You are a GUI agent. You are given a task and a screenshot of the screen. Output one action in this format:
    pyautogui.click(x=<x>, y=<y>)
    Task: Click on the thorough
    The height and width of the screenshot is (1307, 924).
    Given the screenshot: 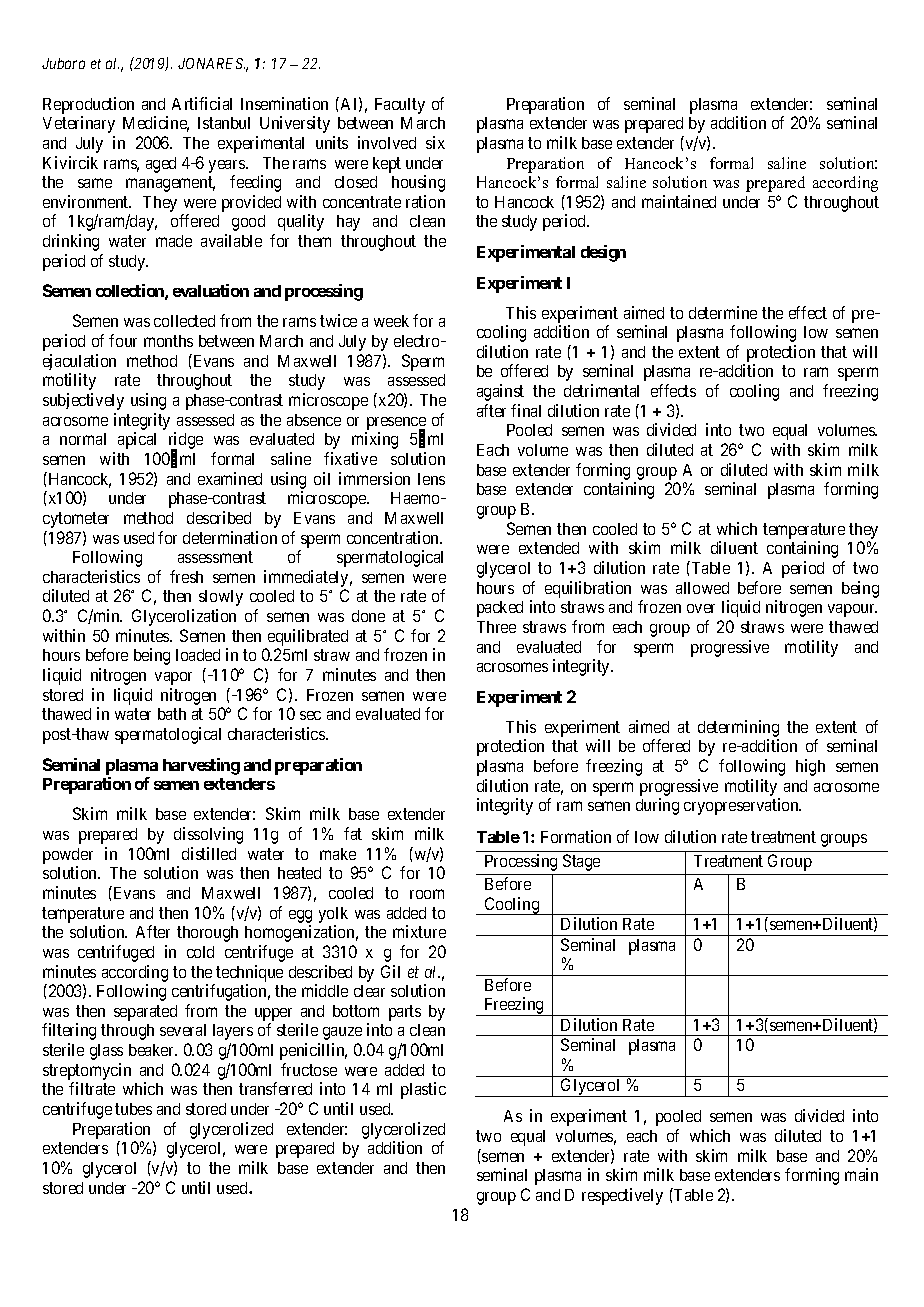 What is the action you would take?
    pyautogui.click(x=207, y=934)
